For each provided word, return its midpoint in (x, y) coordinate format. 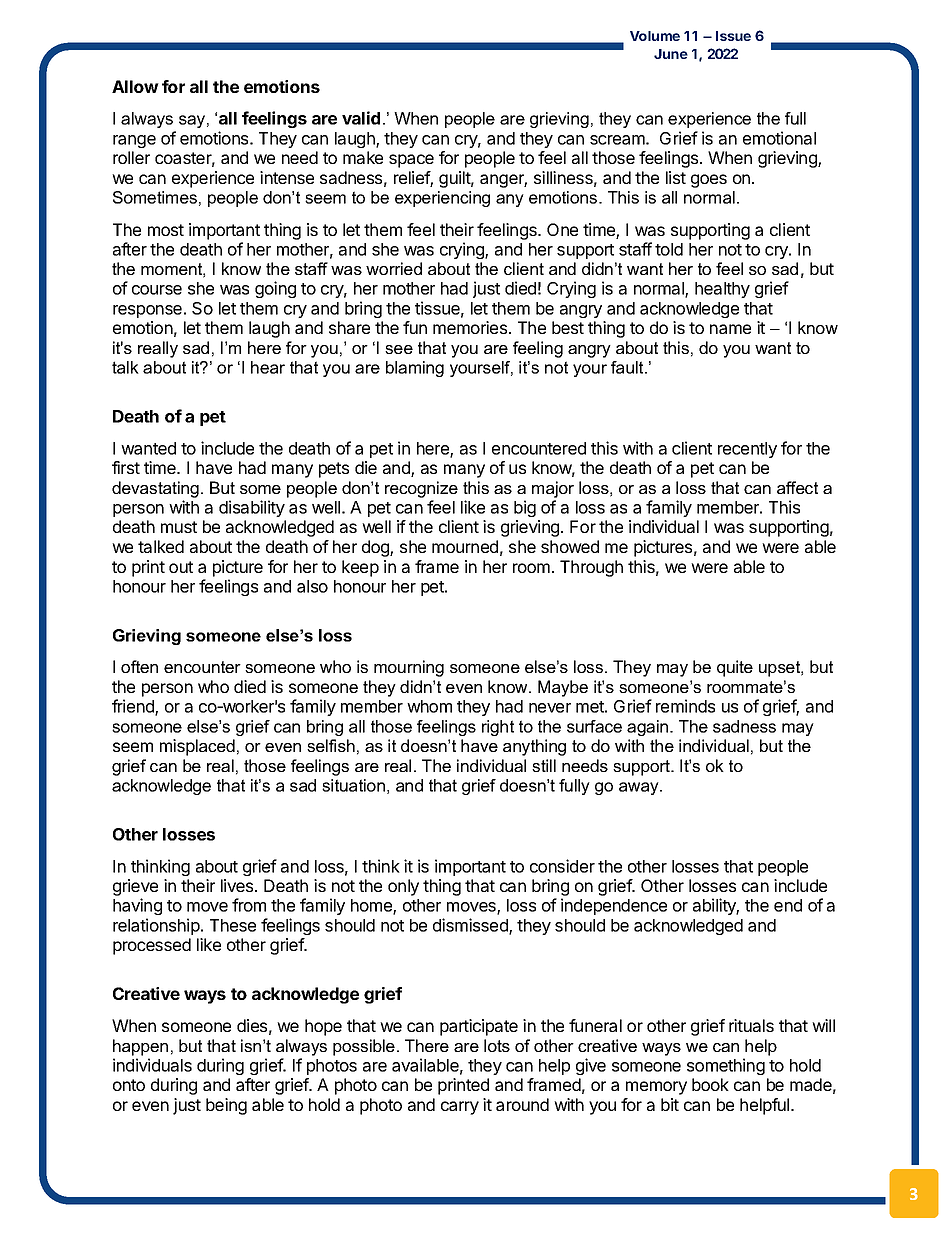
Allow (135, 86)
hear (268, 367)
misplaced (197, 747)
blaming (415, 369)
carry (460, 1108)
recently (747, 450)
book (710, 1084)
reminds (685, 706)
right (498, 728)
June (671, 54)
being (226, 1106)
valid (361, 118)
